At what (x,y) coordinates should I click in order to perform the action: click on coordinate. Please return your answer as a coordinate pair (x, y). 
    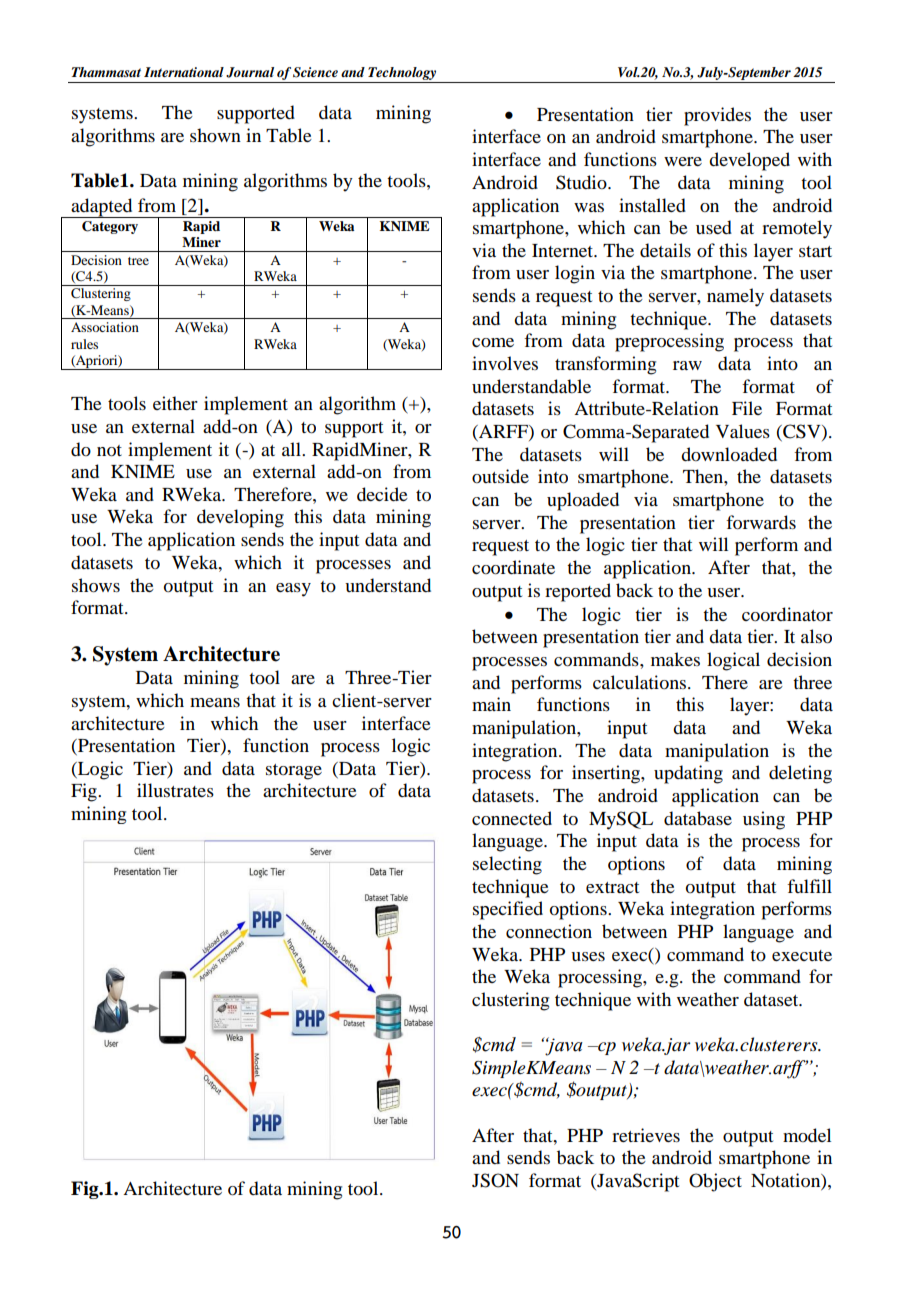
    Looking at the image, I should click on (513, 567).
